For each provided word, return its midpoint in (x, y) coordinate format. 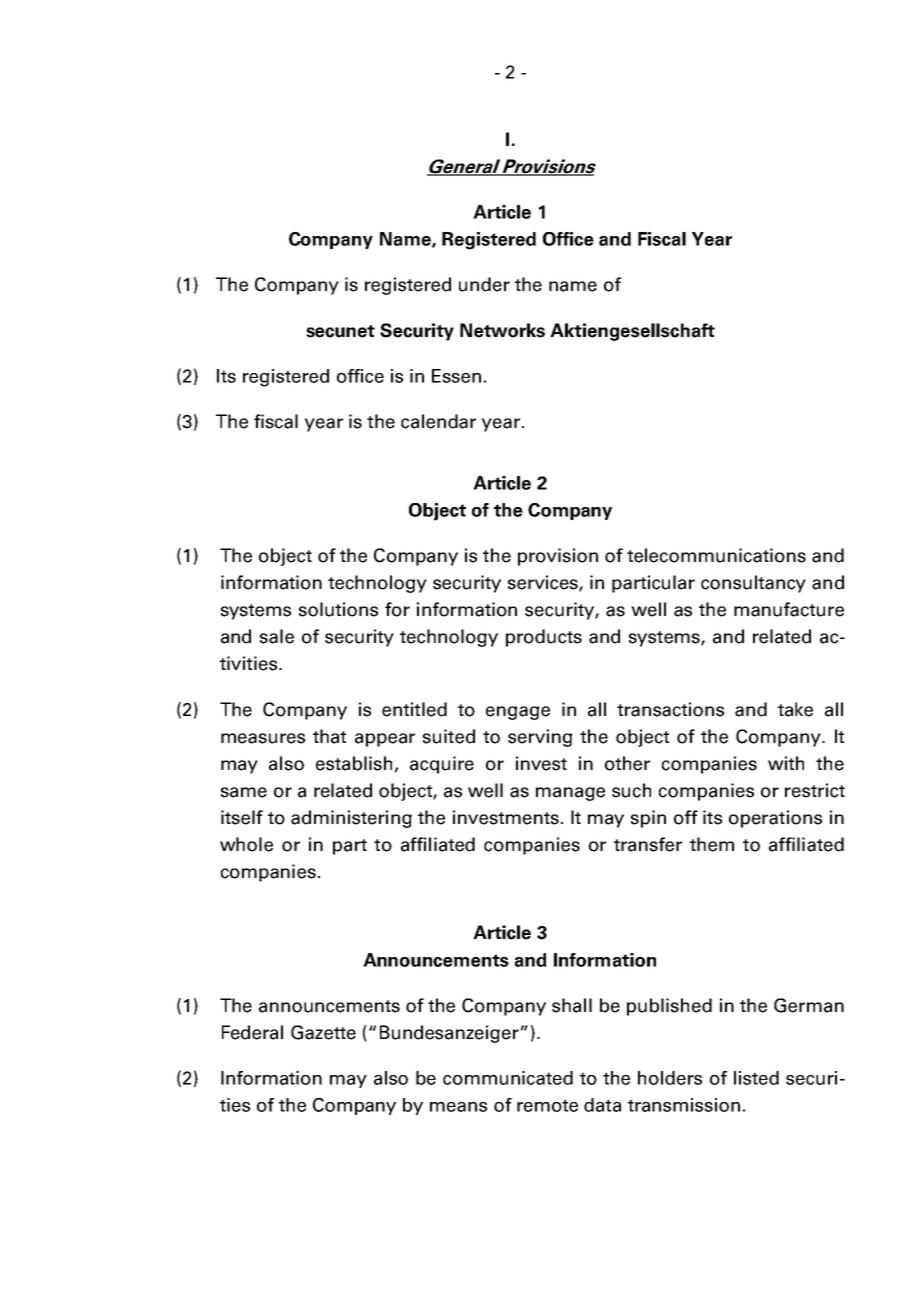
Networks (502, 330)
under (484, 284)
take (795, 709)
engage (518, 713)
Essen (456, 376)
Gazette (323, 1032)
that (329, 736)
